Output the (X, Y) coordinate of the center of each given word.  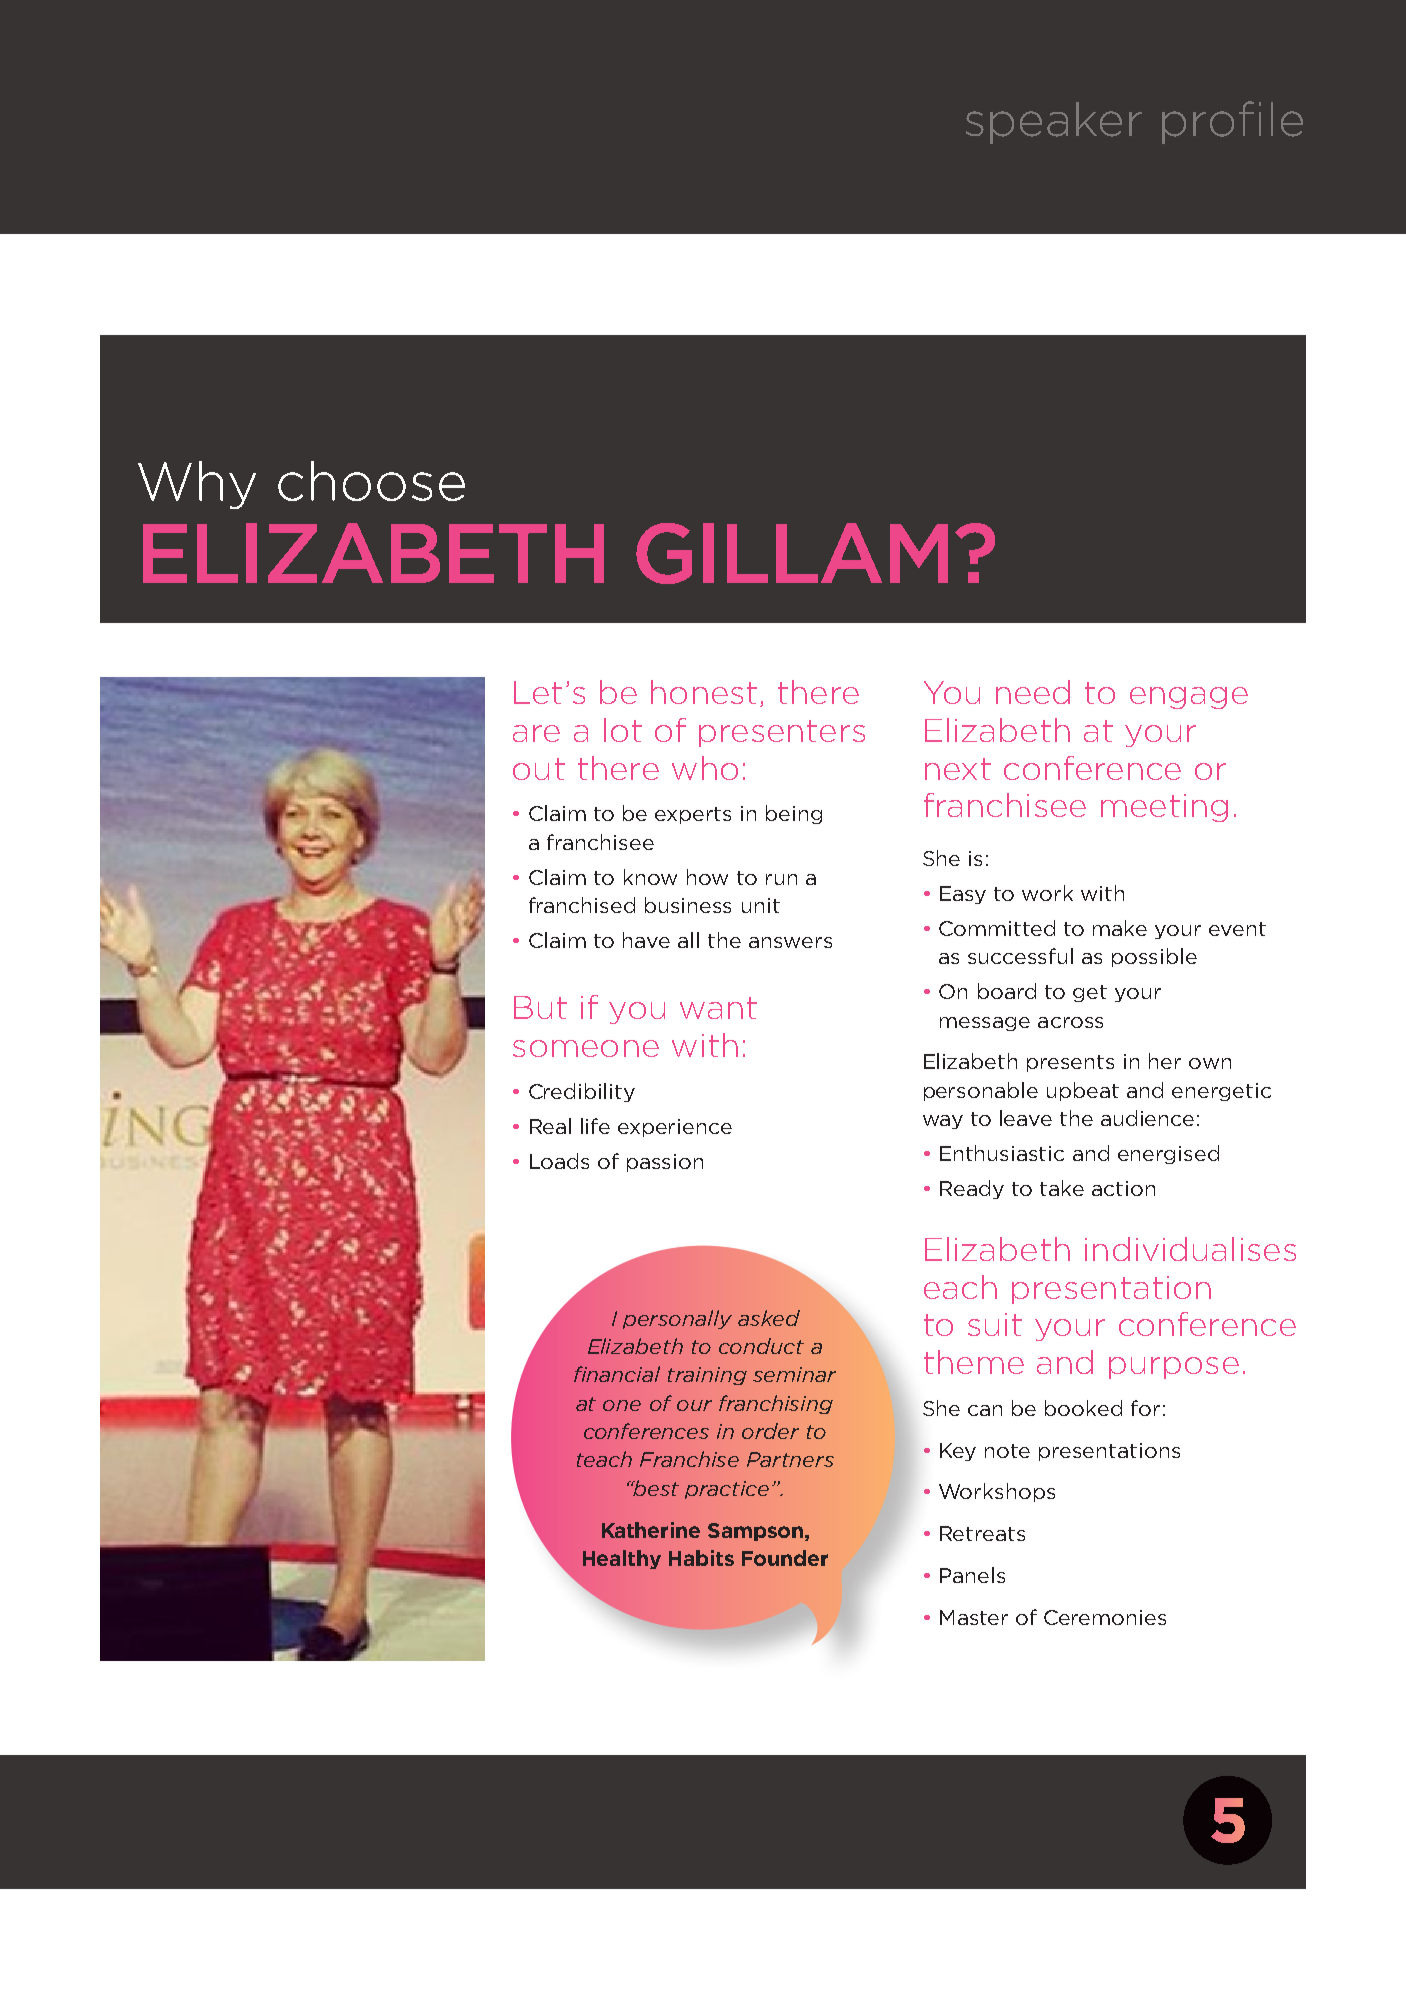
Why (197, 485)
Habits (701, 1558)
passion (665, 1163)
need (1033, 692)
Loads (559, 1161)
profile (1232, 122)
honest (704, 692)
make (1120, 928)
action (1123, 1188)
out (539, 769)
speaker (1054, 123)
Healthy (622, 1559)
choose (371, 481)
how (707, 877)
